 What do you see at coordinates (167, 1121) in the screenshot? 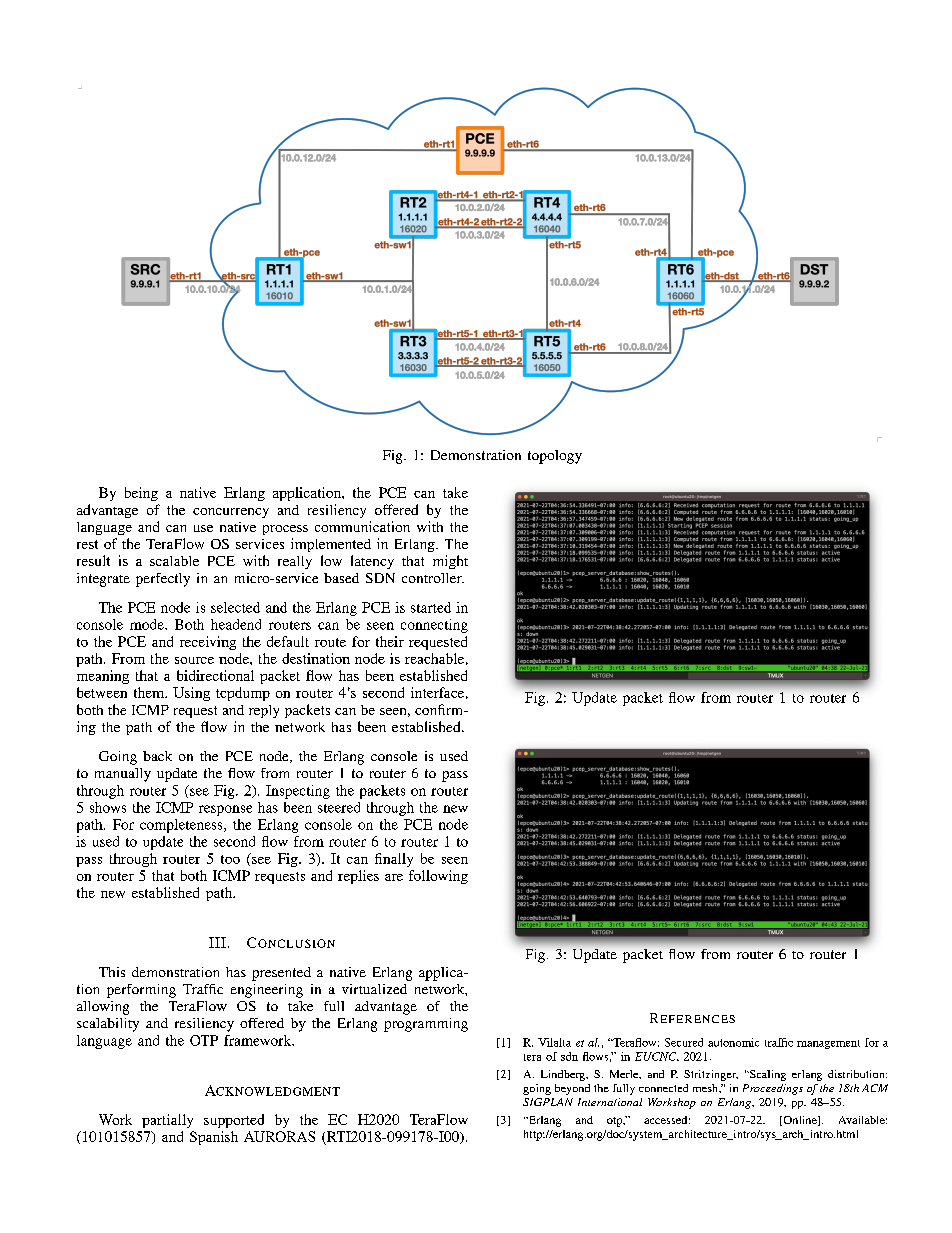
I see `partially` at bounding box center [167, 1121].
